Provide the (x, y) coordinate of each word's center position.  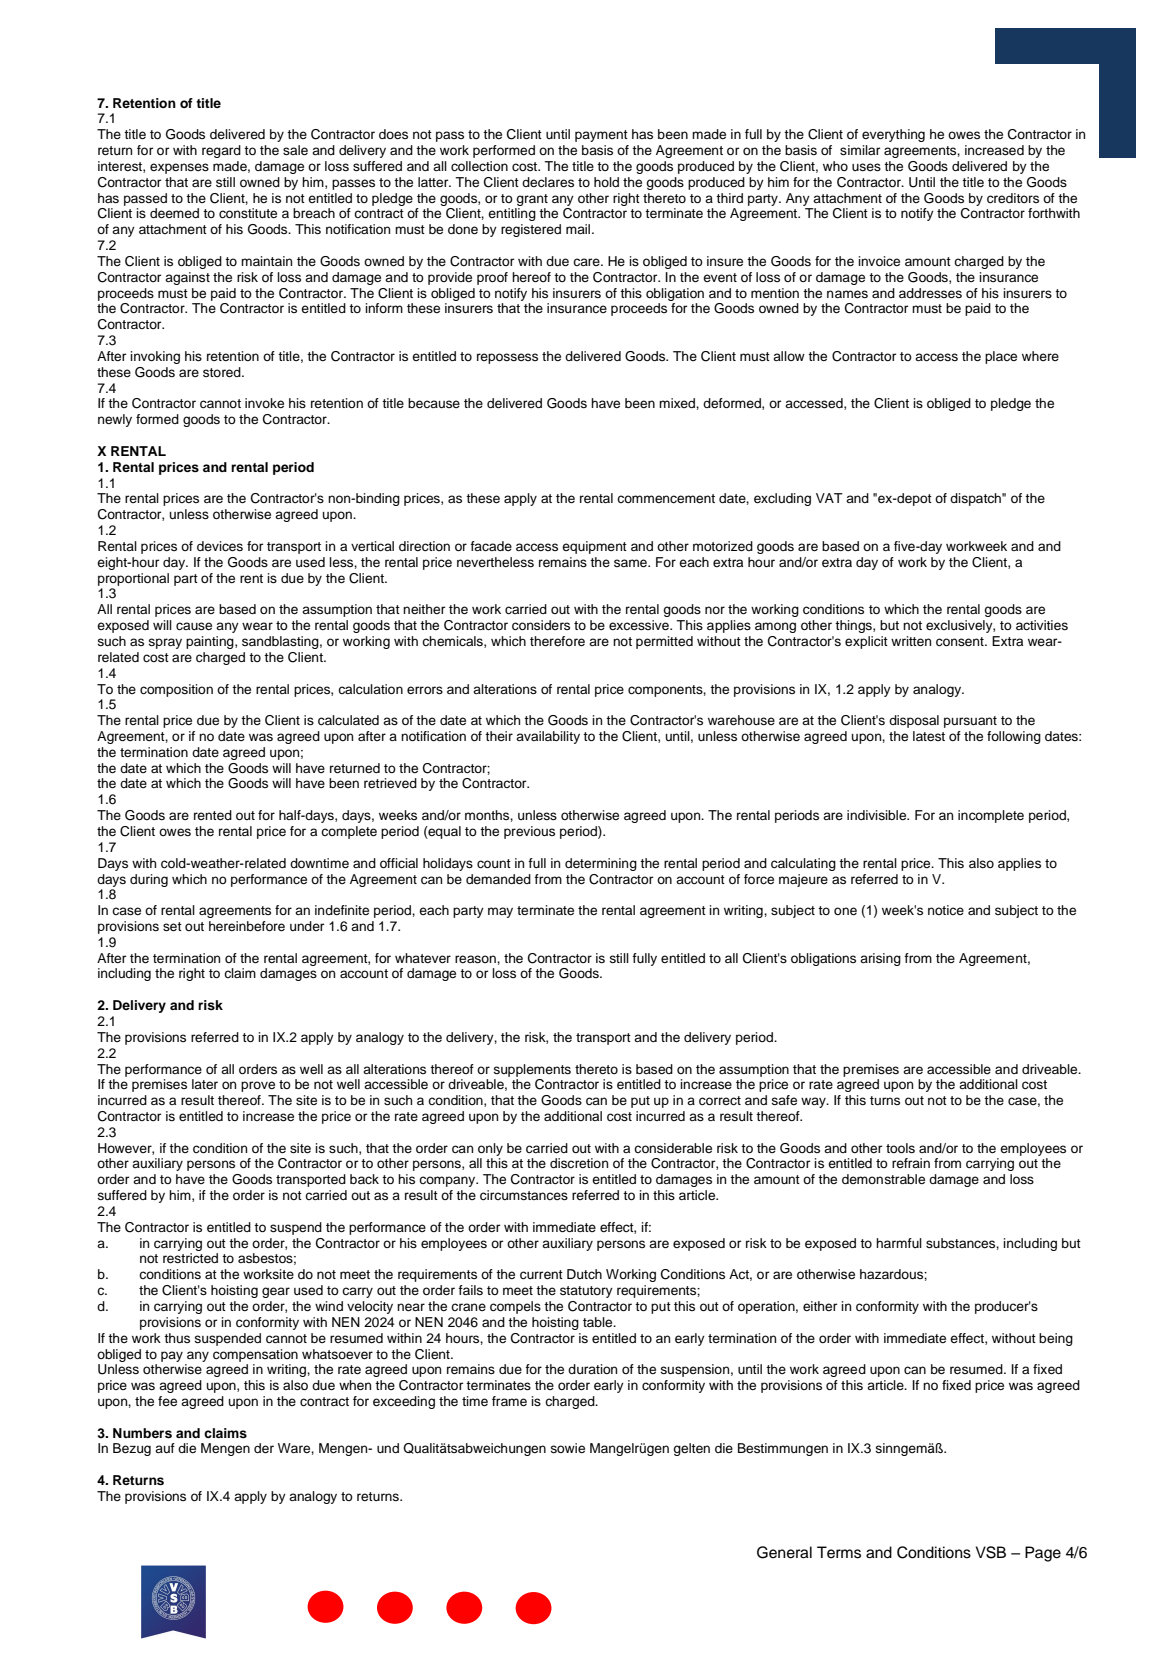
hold (606, 182)
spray (165, 643)
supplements (532, 1070)
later (205, 1084)
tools (900, 1148)
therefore (557, 641)
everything (893, 135)
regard (221, 151)
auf (165, 1448)
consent (961, 641)
